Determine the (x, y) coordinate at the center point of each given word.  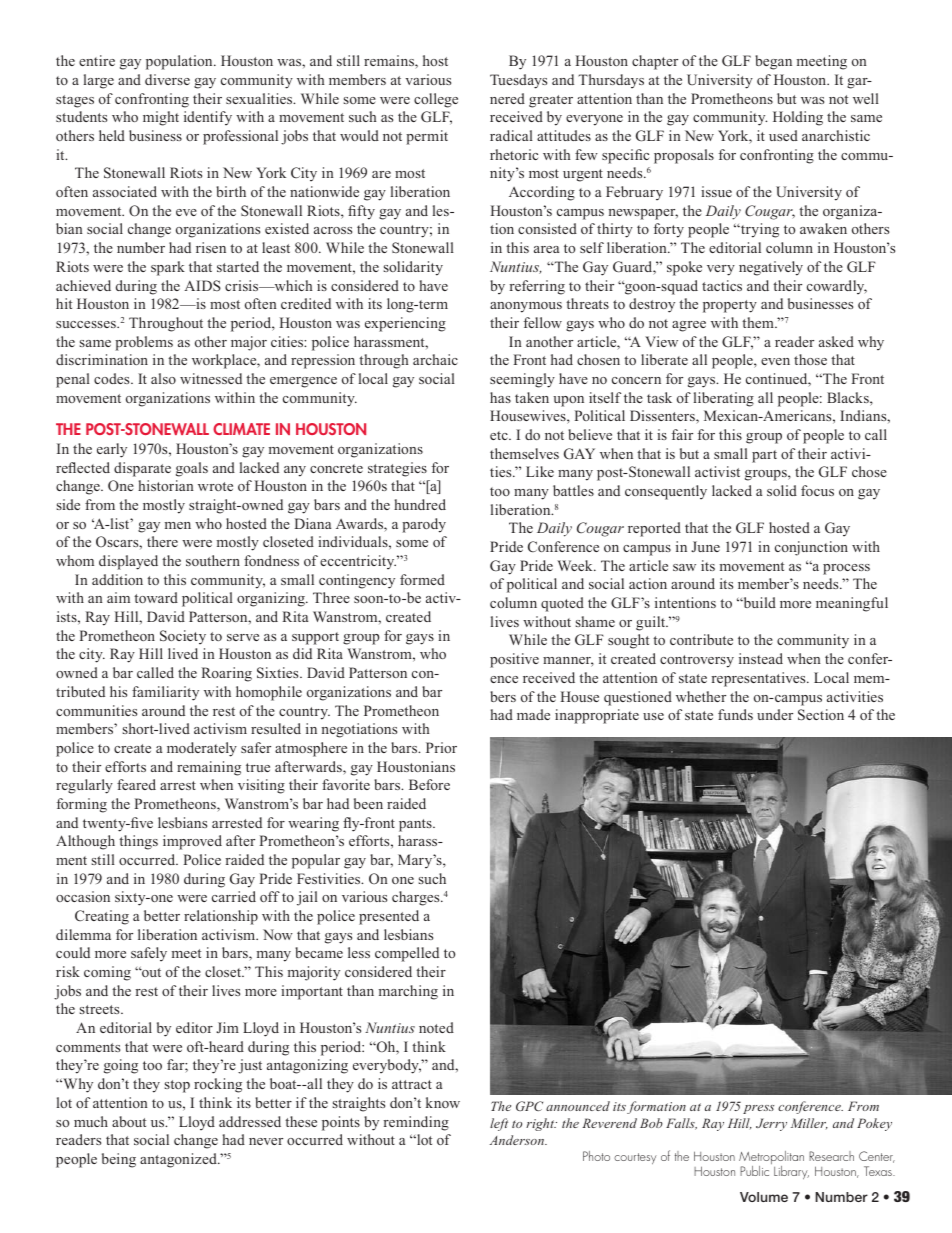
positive (514, 660)
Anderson (518, 1140)
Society (183, 637)
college (436, 100)
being (119, 1160)
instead (761, 658)
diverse (167, 79)
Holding (798, 118)
